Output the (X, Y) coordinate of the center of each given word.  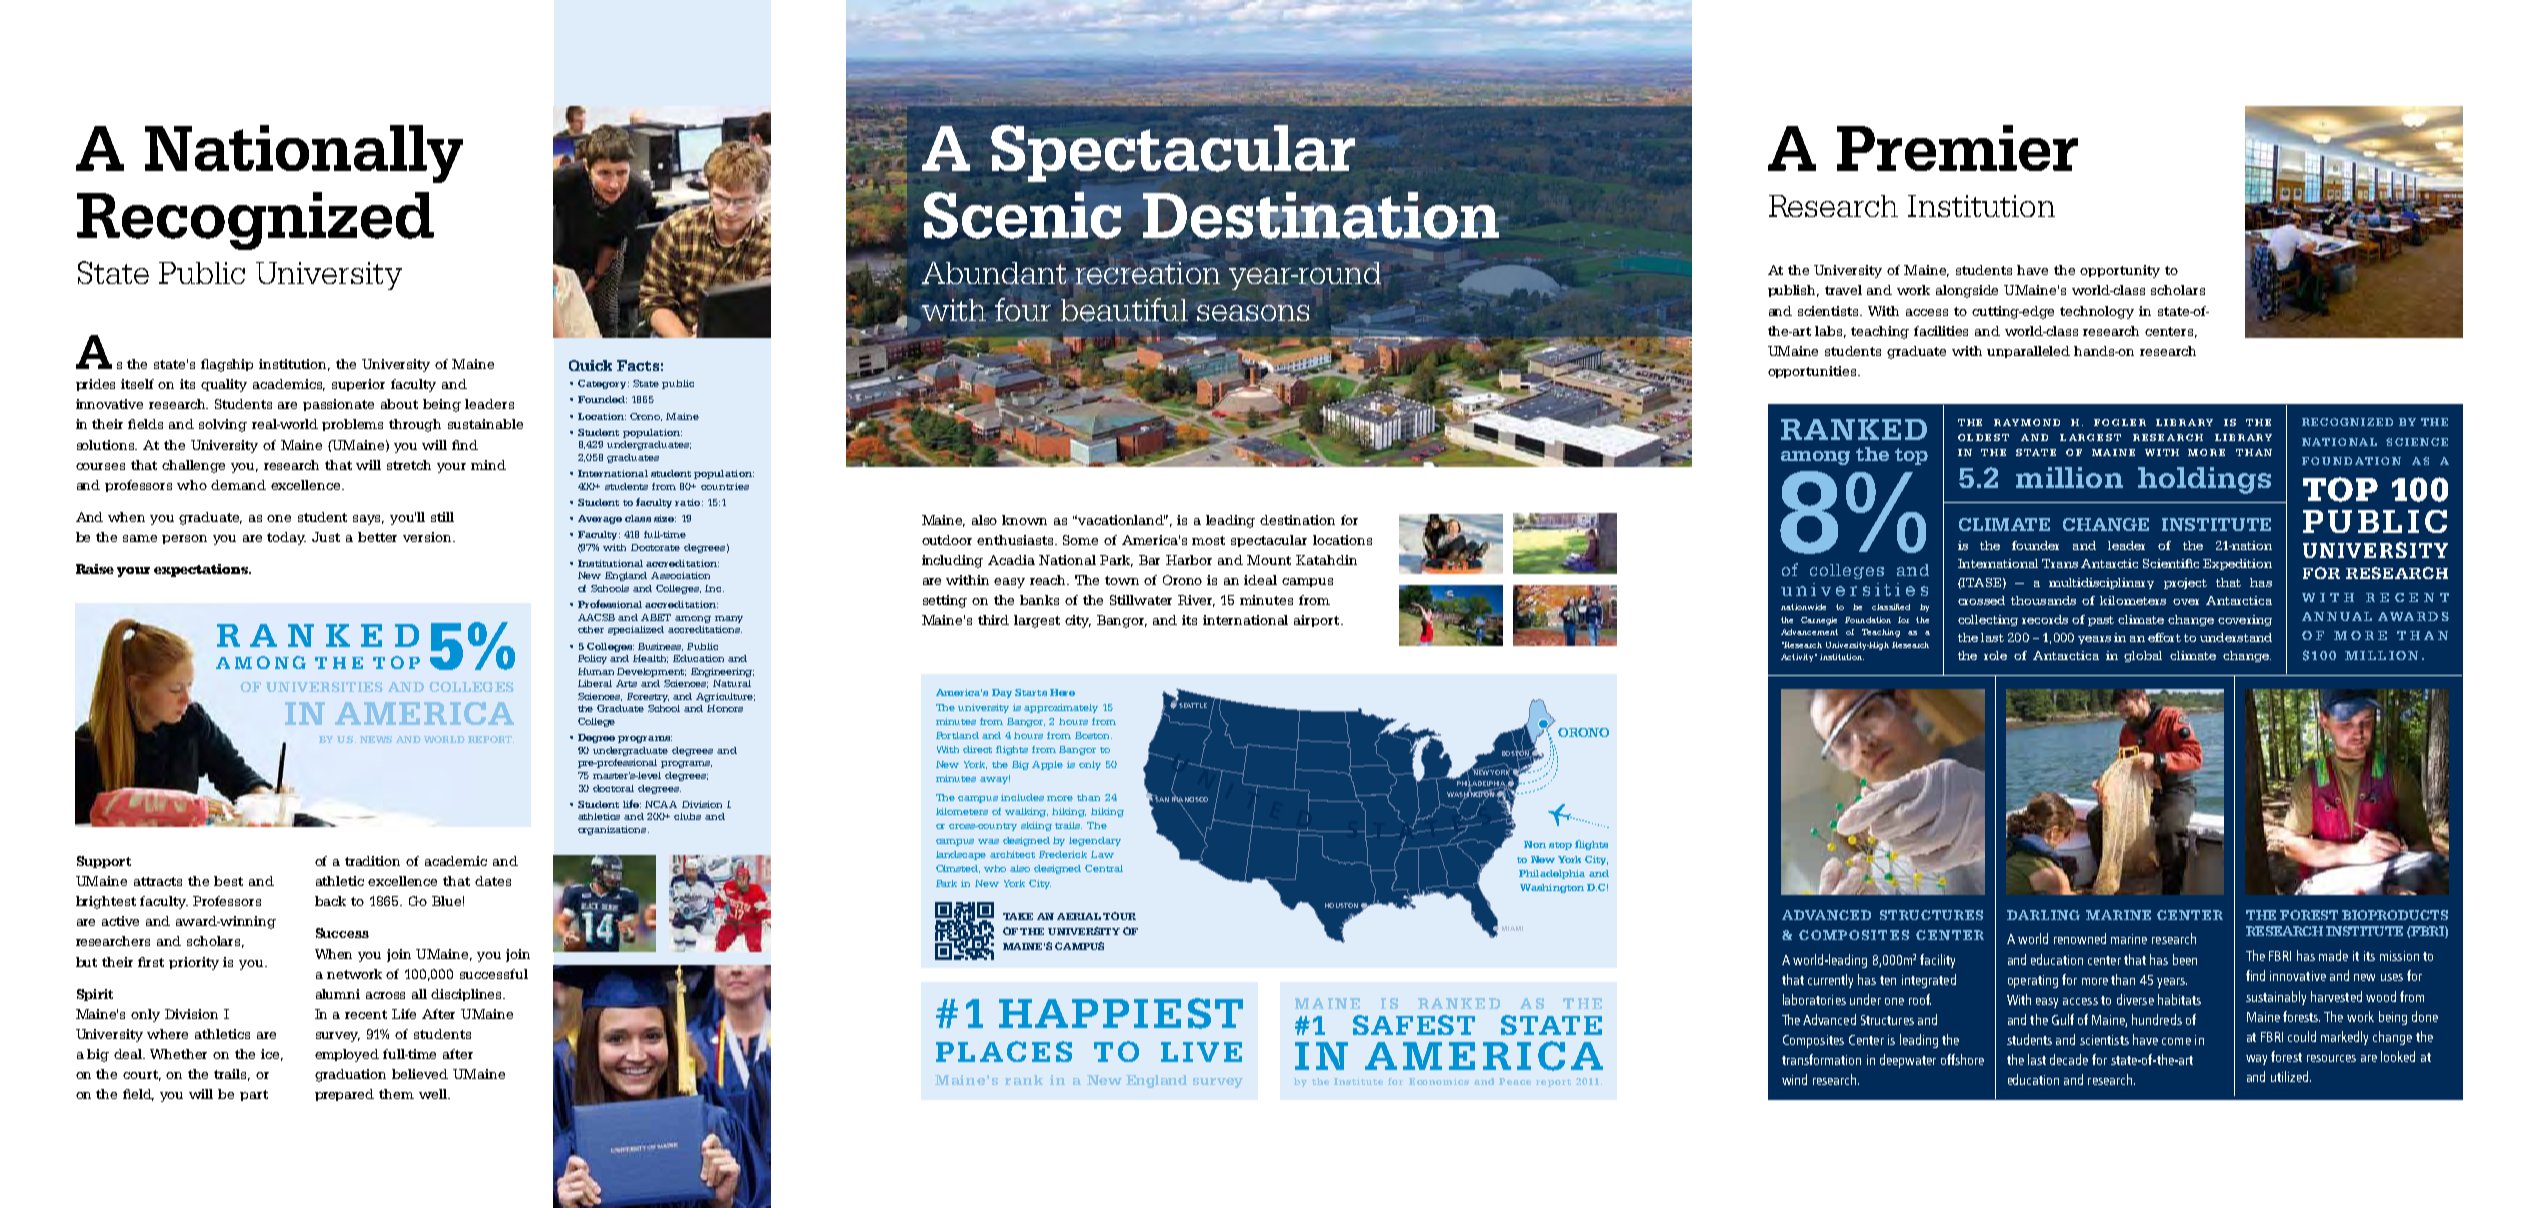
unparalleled (2028, 352)
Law (1102, 854)
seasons (1252, 313)
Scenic (1022, 215)
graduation (350, 1075)
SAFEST (1414, 1025)
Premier (1957, 148)
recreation (1147, 273)
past (2101, 621)
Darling (2043, 915)
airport (1318, 621)
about (399, 404)
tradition (372, 861)
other (591, 629)
